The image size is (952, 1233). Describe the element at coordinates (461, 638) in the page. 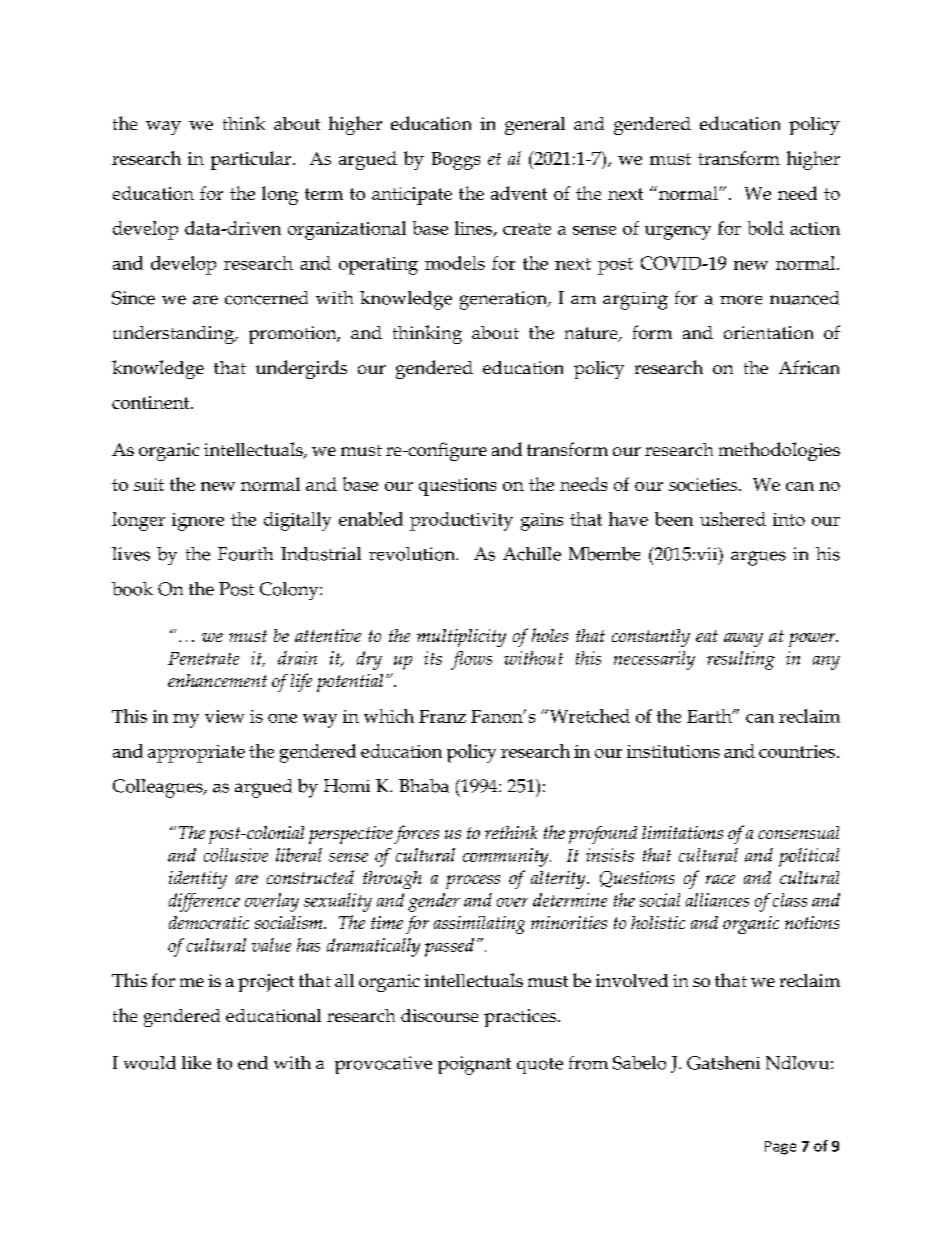

I see `multiplicity` at that location.
